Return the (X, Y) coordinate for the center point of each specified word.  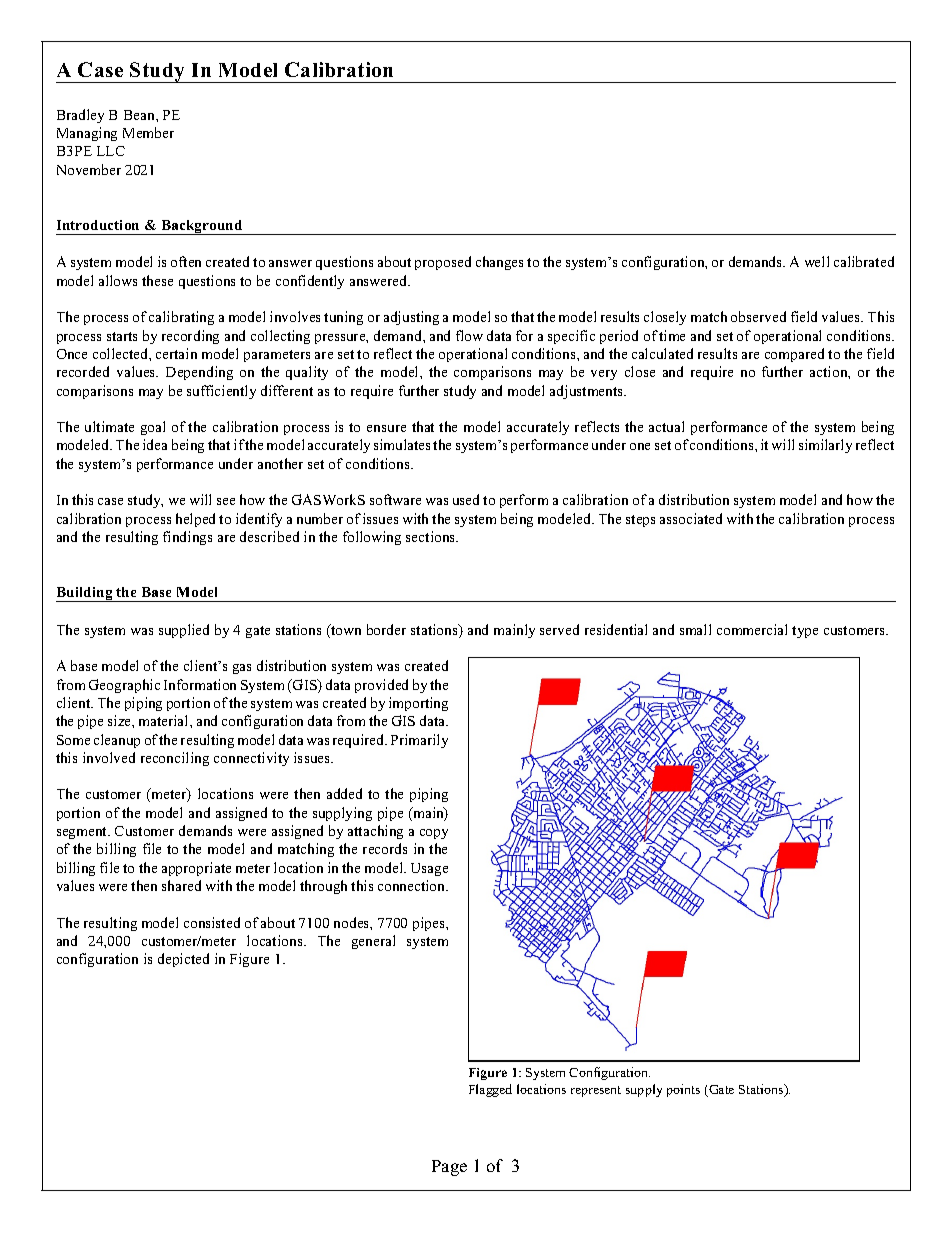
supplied (184, 631)
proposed (443, 263)
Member (148, 132)
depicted (183, 960)
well (817, 261)
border (386, 629)
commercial (752, 629)
